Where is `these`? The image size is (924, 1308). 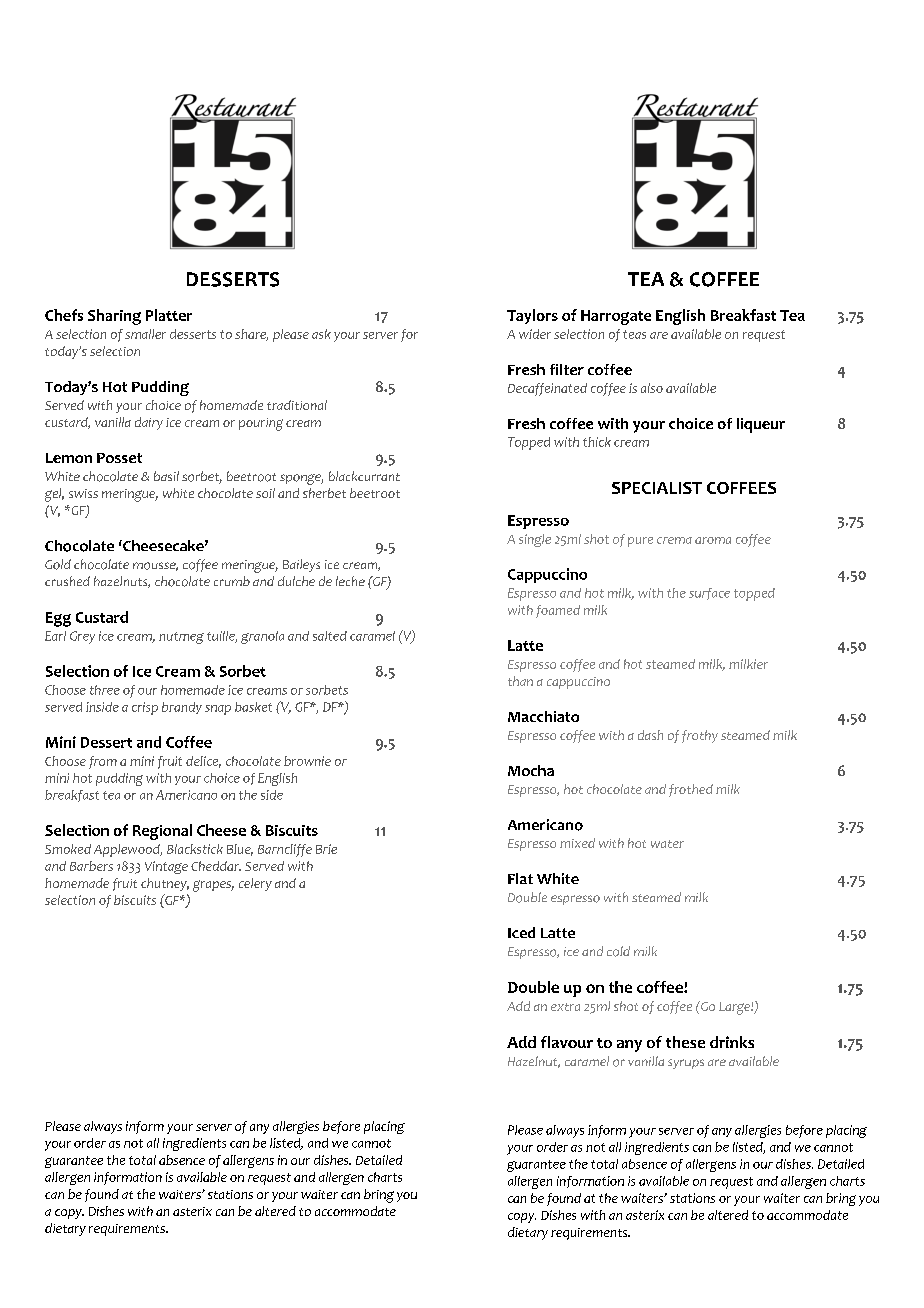 these is located at coordinates (685, 1042).
